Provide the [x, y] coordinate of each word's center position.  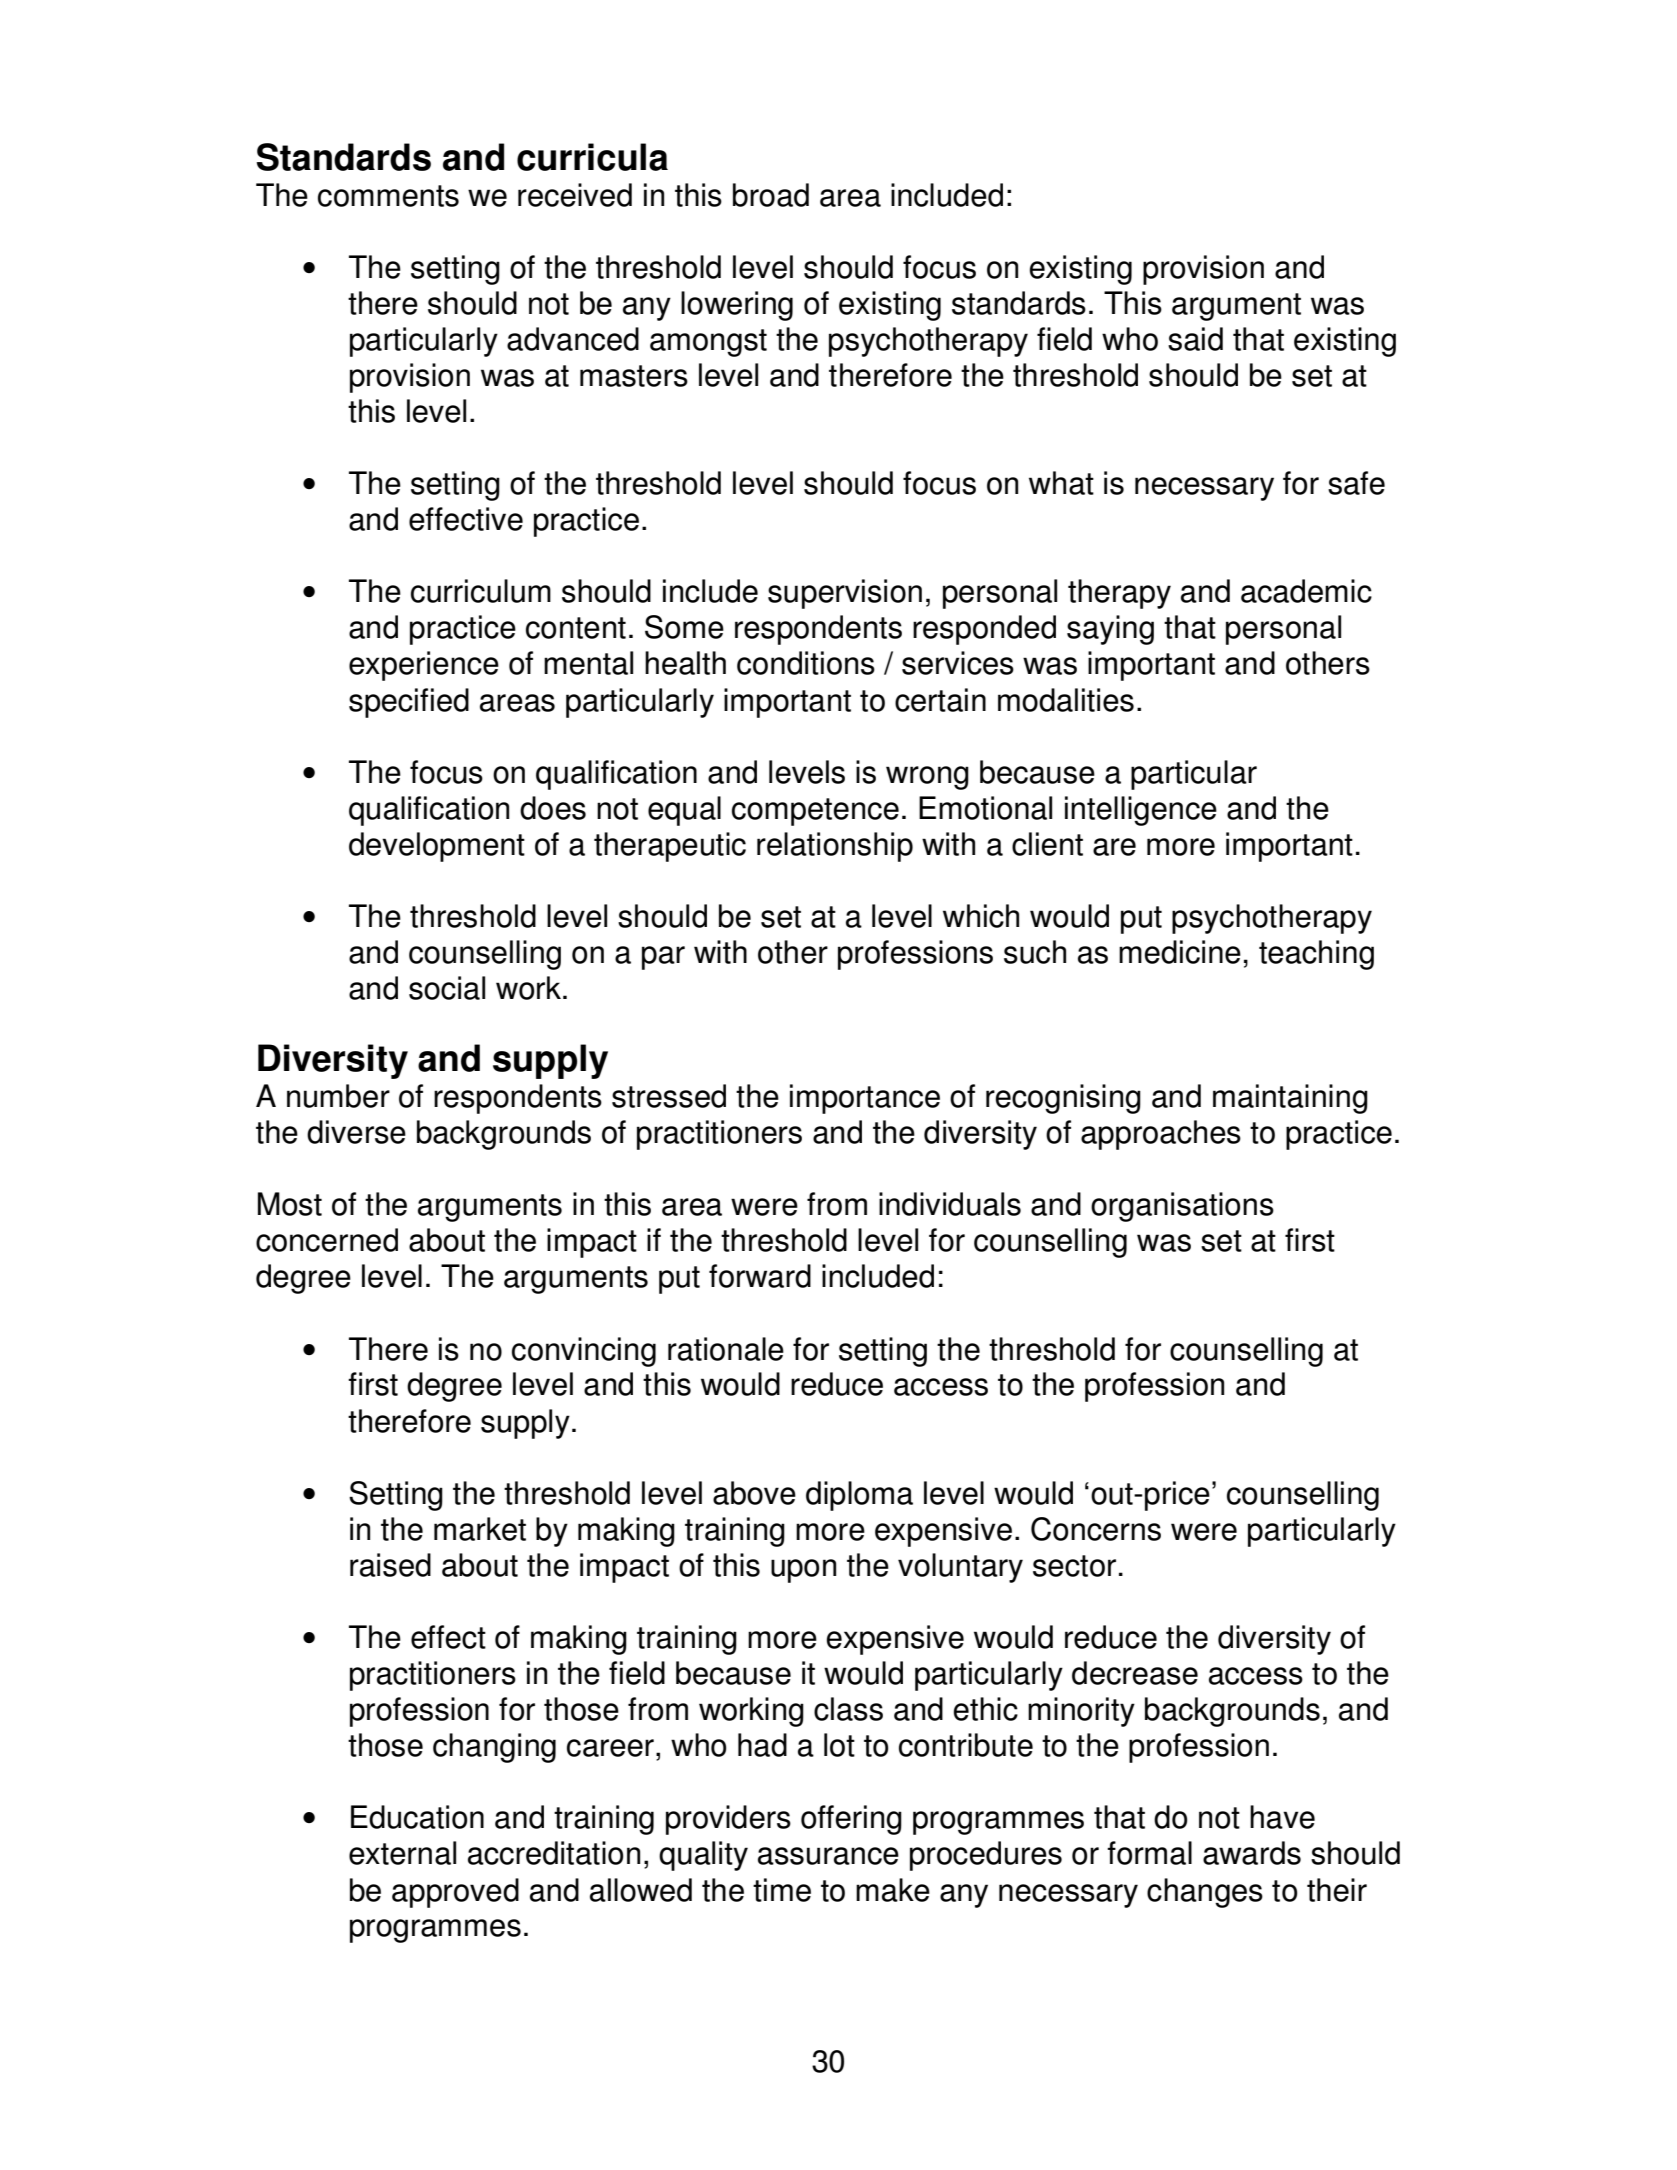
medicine [1180, 952]
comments [388, 196]
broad [771, 195]
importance [865, 1099]
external [402, 1853]
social [447, 988]
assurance [828, 1856]
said [1195, 339]
